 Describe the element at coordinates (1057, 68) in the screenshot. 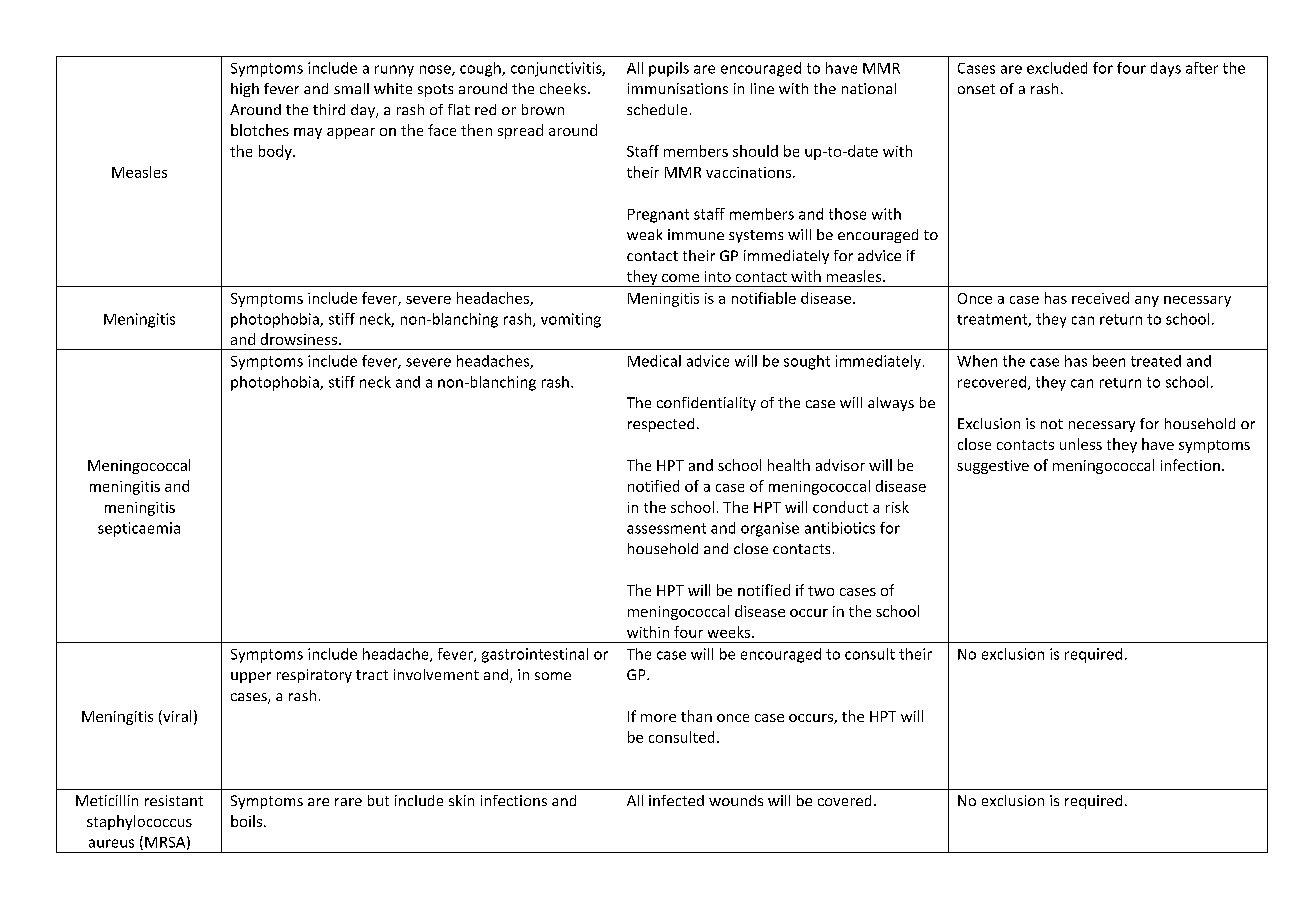

I see `excluded` at that location.
